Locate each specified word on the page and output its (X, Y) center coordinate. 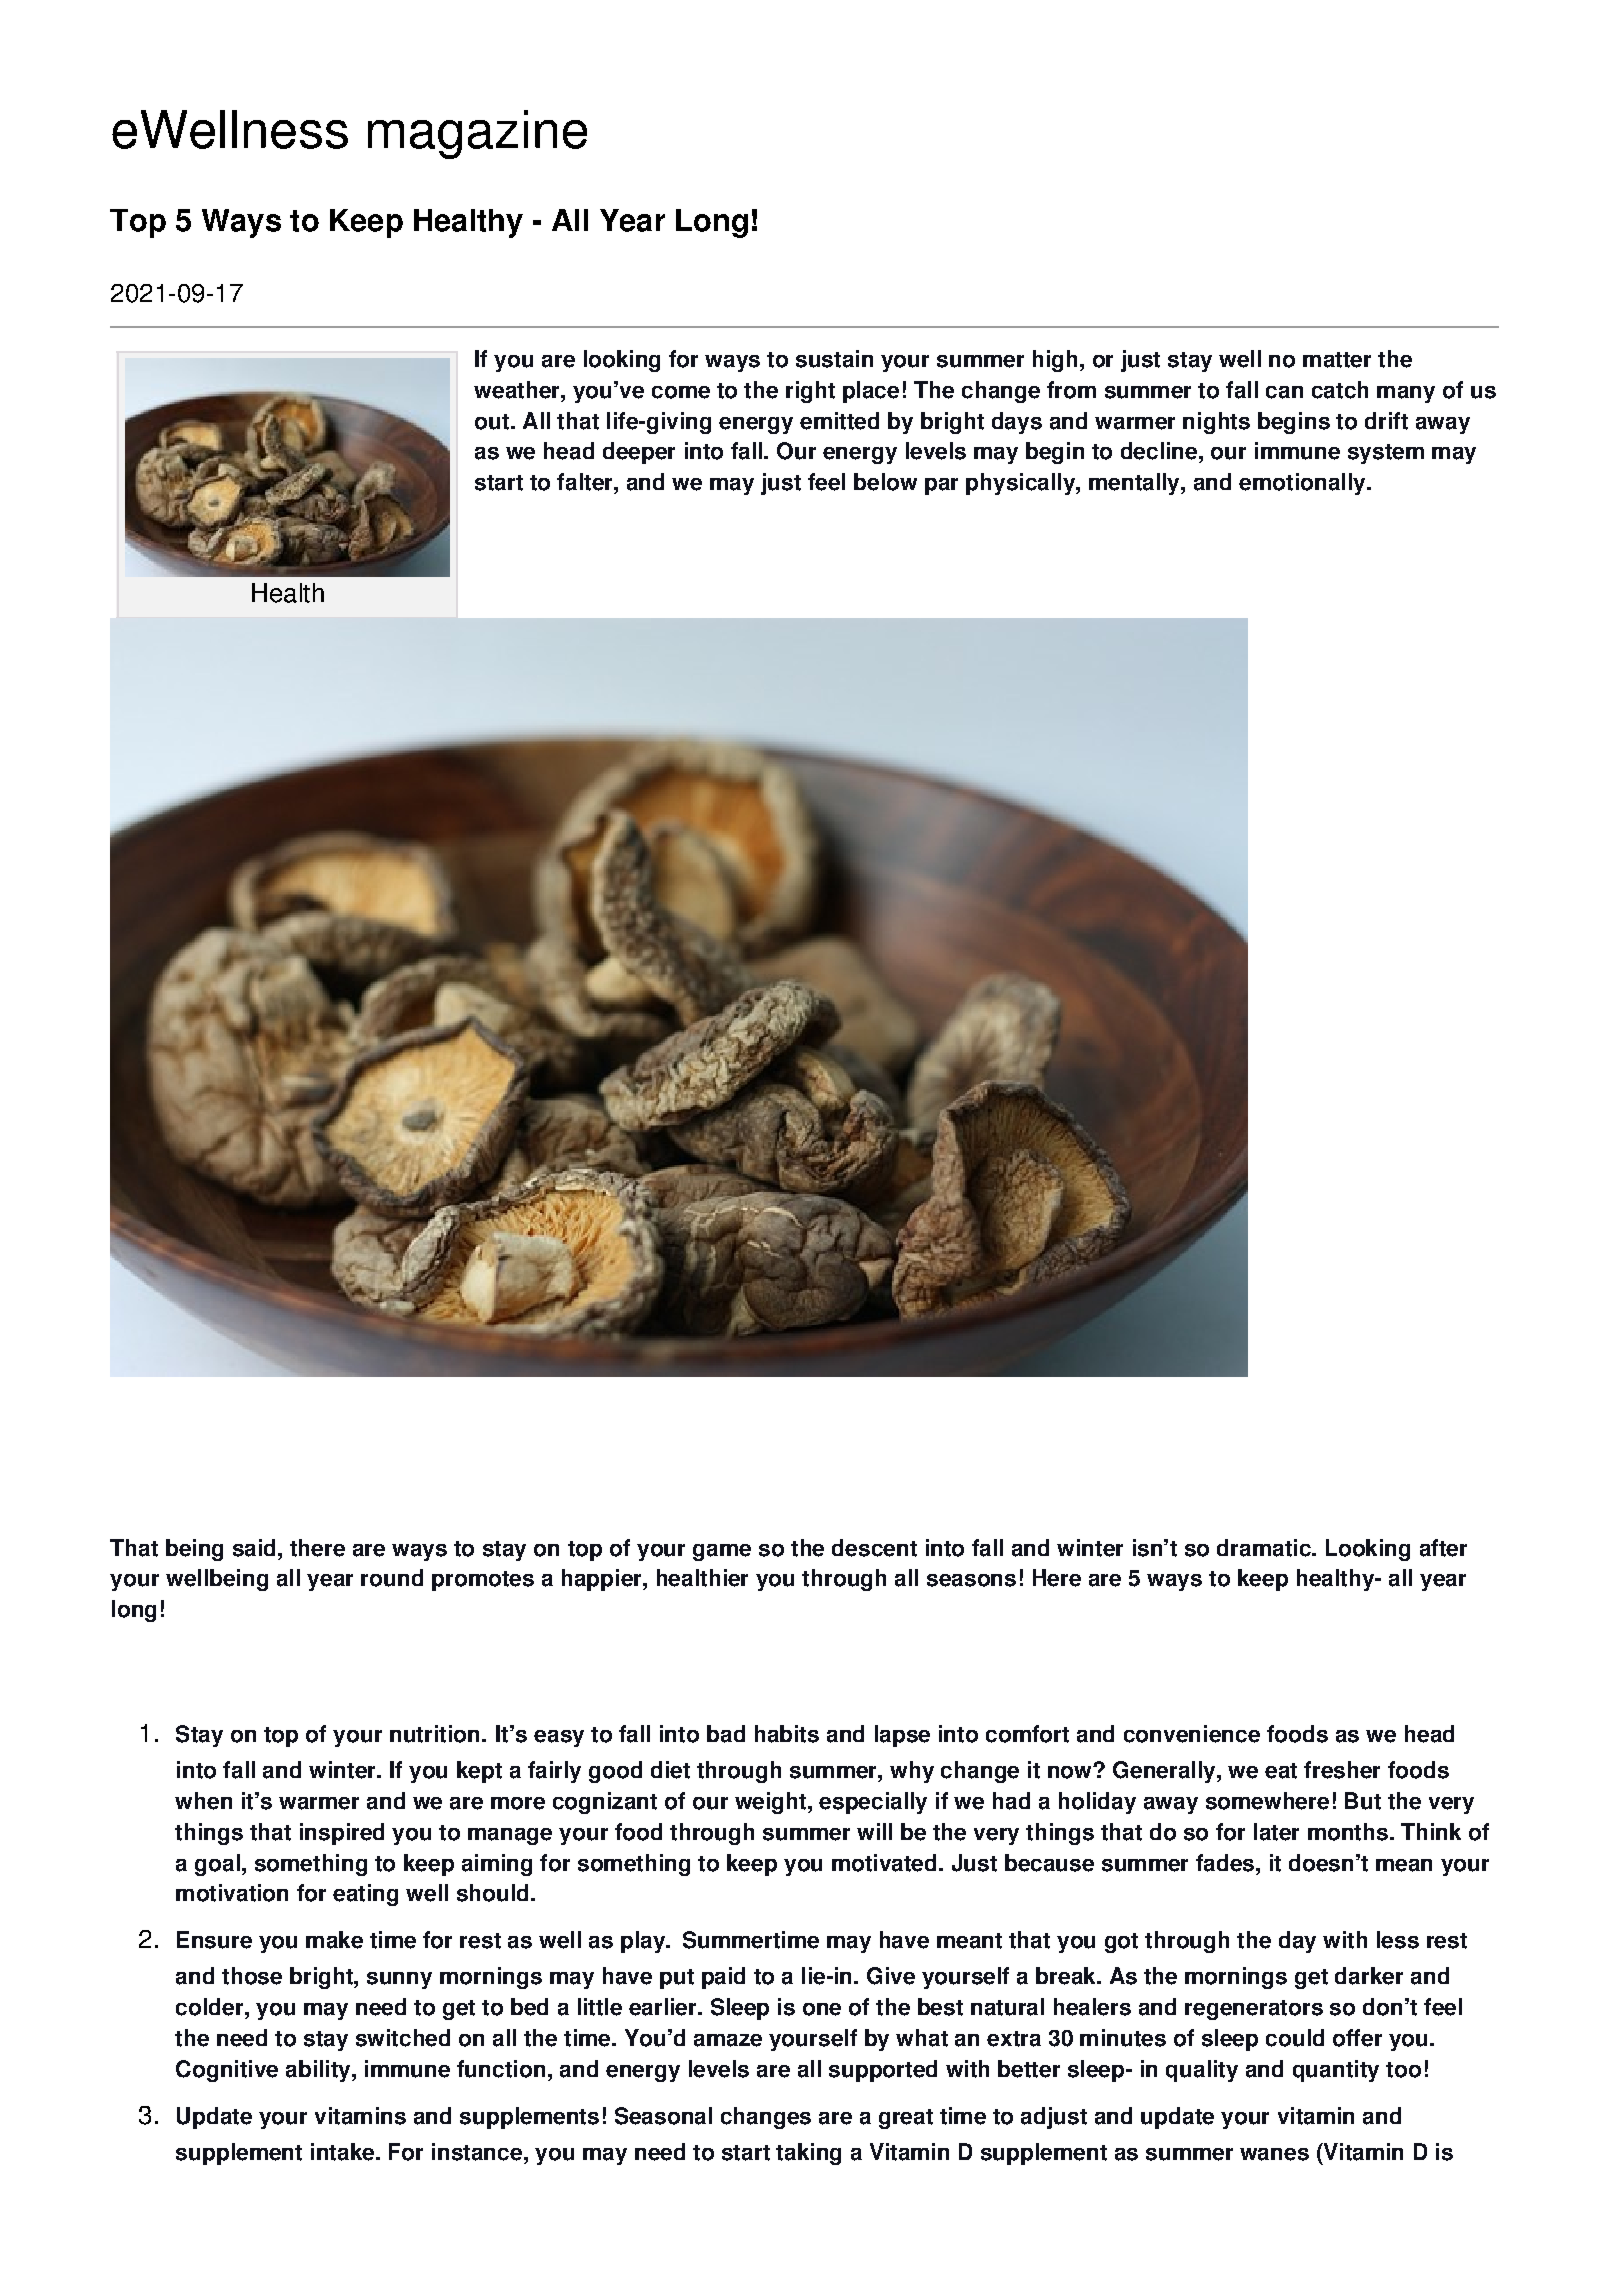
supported (883, 2071)
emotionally (1303, 484)
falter (586, 482)
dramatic (1265, 1548)
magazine (477, 134)
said (254, 1548)
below (885, 482)
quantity (1336, 2071)
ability (319, 2071)
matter (1337, 360)
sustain (834, 359)
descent (874, 1548)
